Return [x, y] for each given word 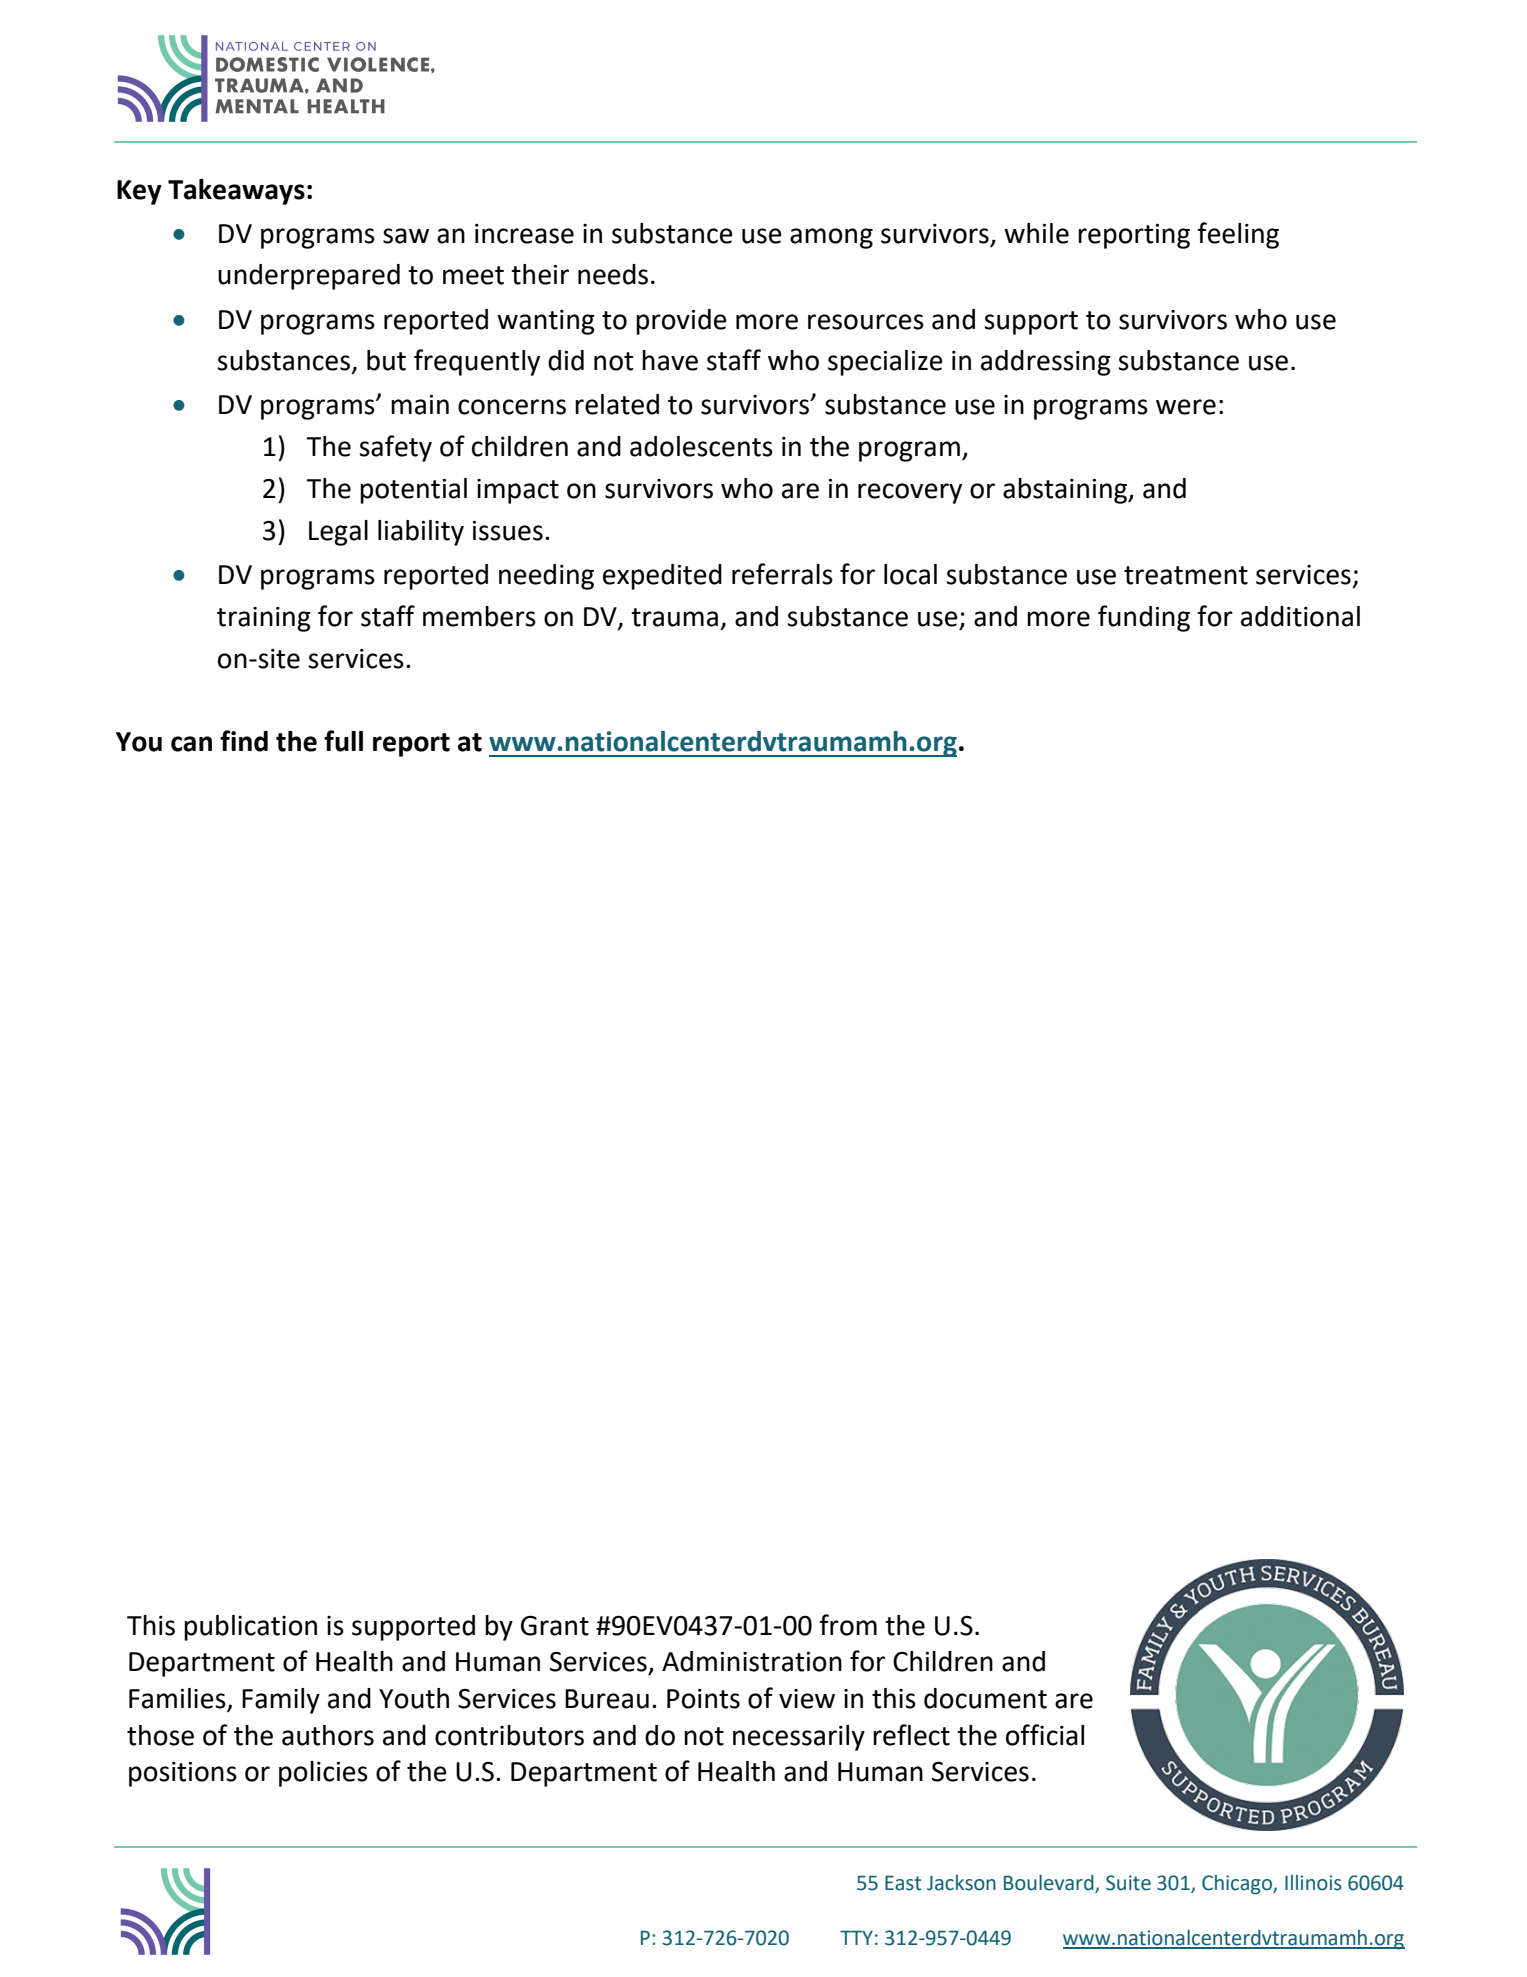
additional [1300, 616]
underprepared [309, 277]
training [264, 619]
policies [323, 1774]
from [848, 1625]
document [985, 1698]
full [343, 741]
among [831, 238]
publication [250, 1628]
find [244, 741]
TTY [856, 1938]
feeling [1238, 235]
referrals [782, 574]
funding [1144, 618]
